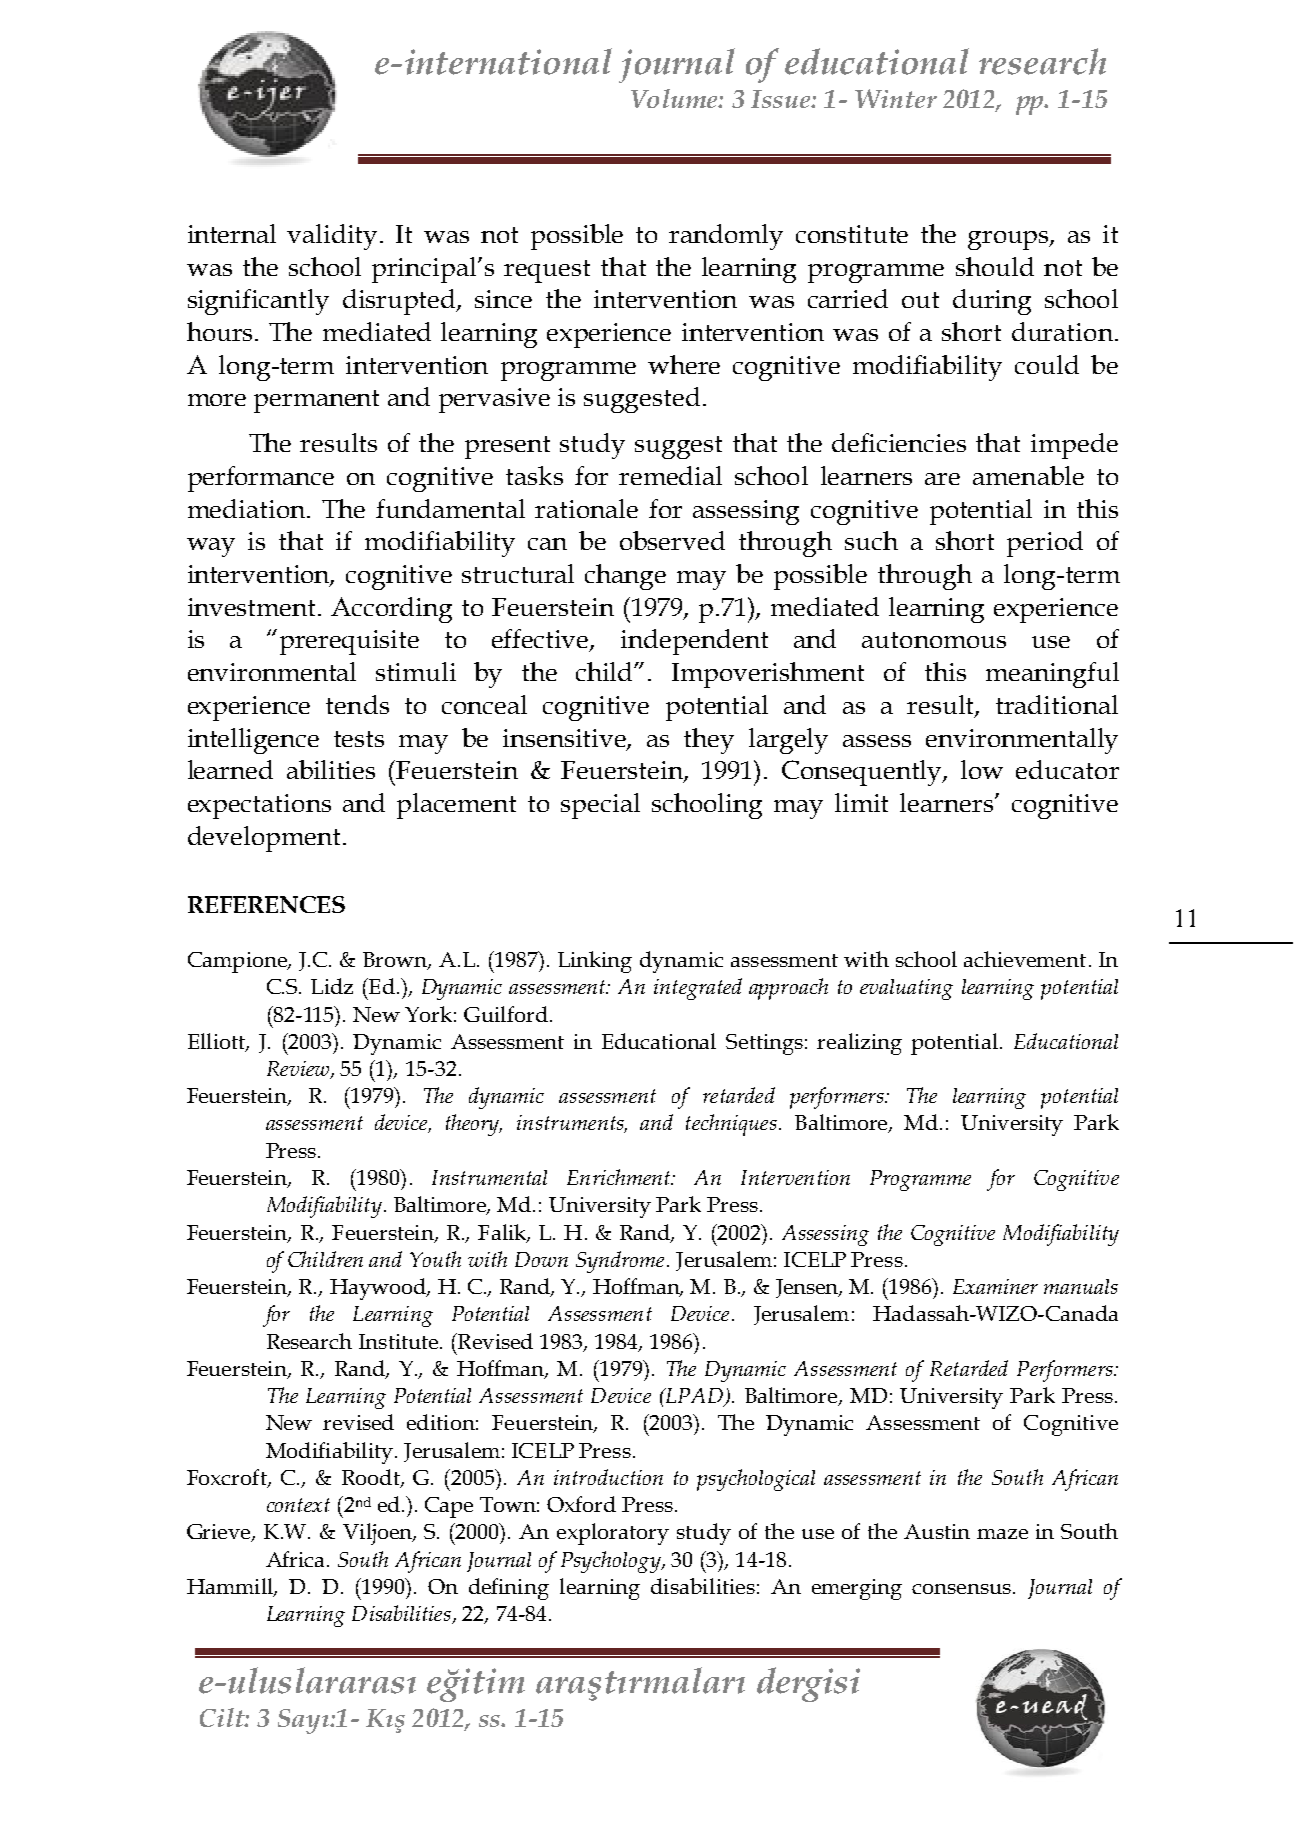 The height and width of the screenshot is (1846, 1306). What do you see at coordinates (600, 806) in the screenshot?
I see `special` at bounding box center [600, 806].
